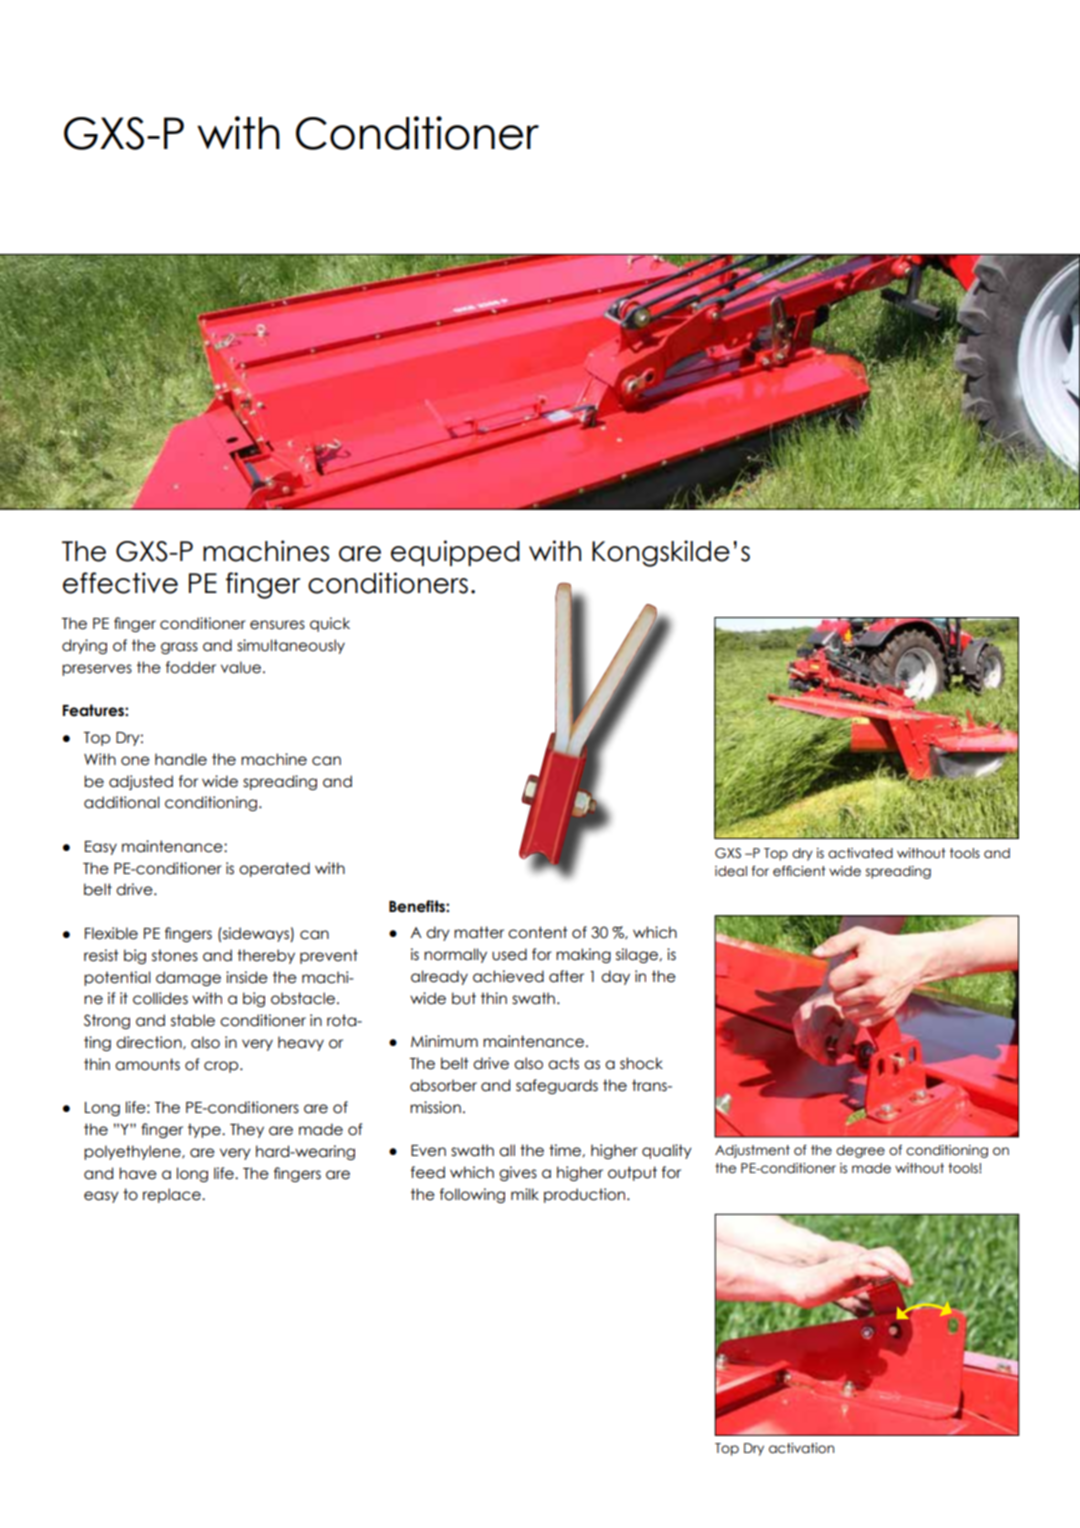 The width and height of the screenshot is (1080, 1528). Describe the element at coordinates (141, 782) in the screenshot. I see `adjusted` at that location.
